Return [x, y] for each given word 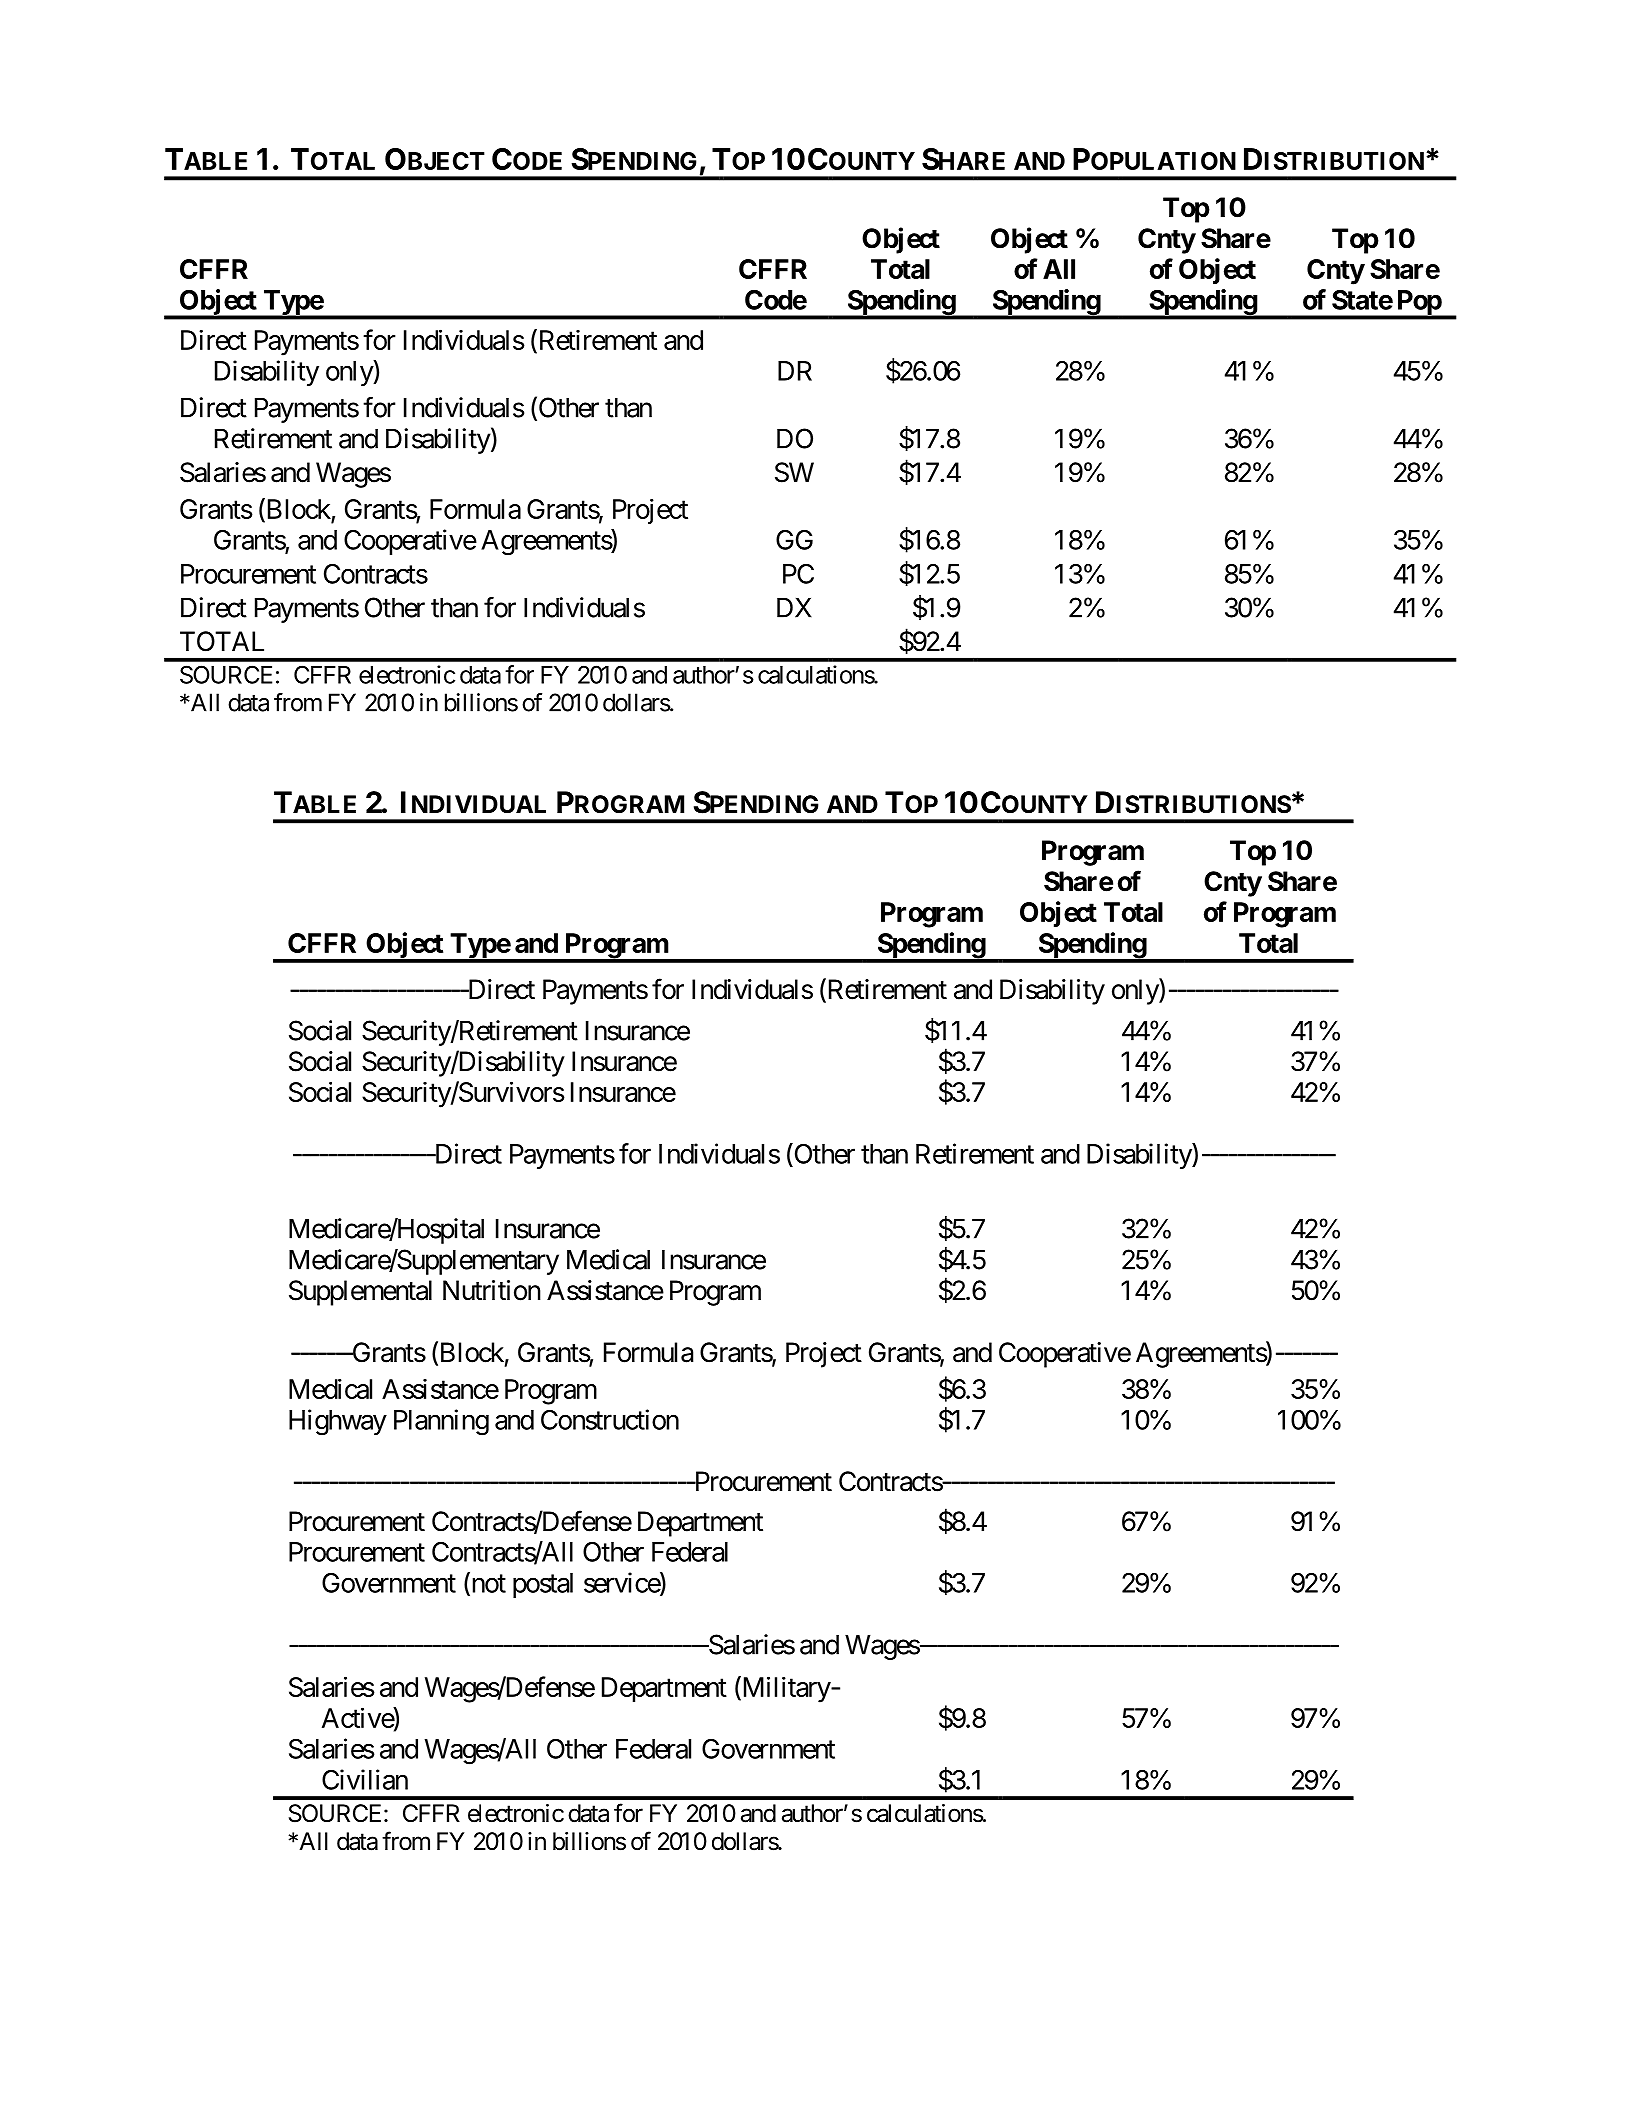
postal [543, 1585]
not [487, 1585]
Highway [338, 1422]
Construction [610, 1419]
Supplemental [360, 1293]
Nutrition [492, 1290]
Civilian [365, 1779]
